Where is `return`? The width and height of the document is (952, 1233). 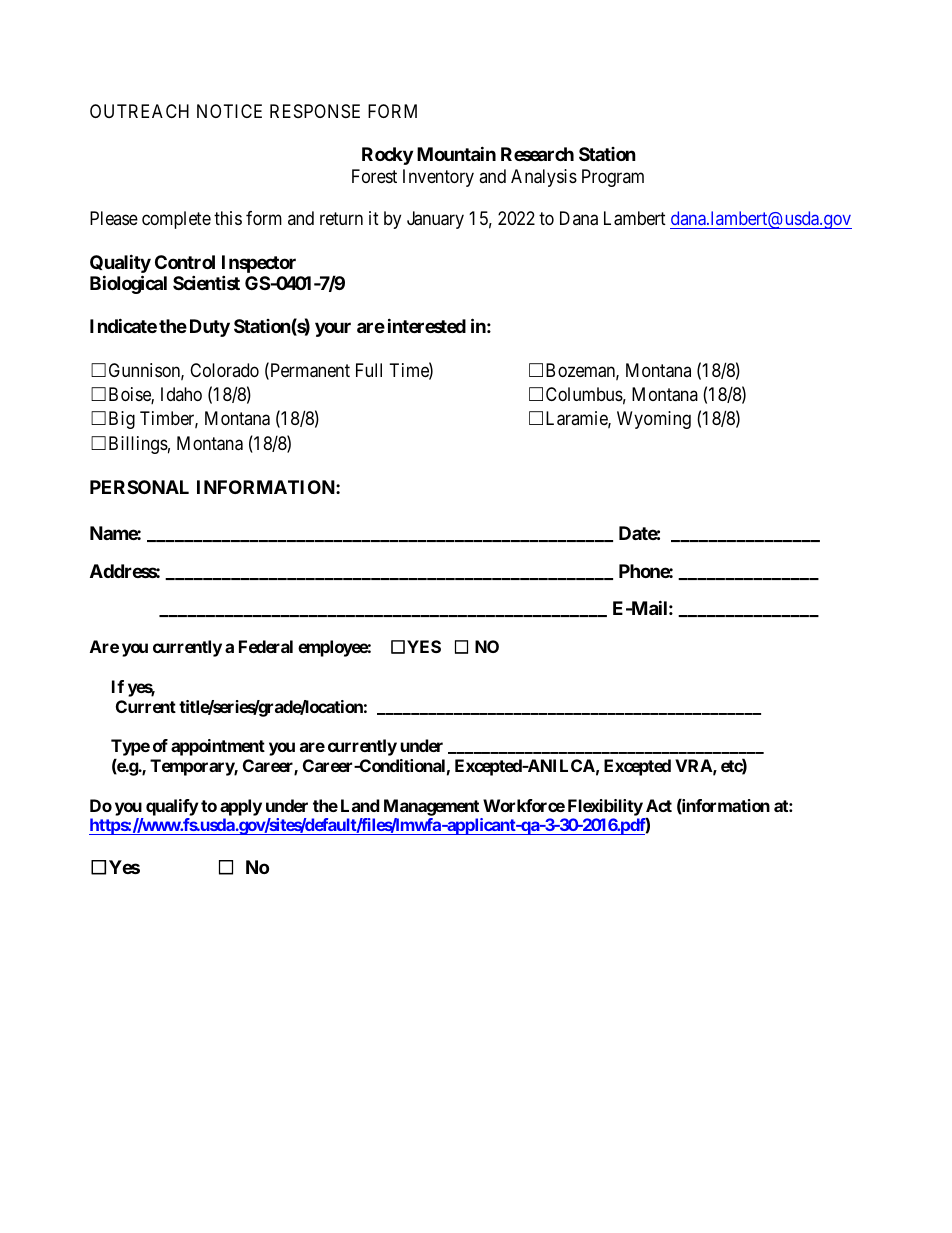 return is located at coordinates (341, 219).
